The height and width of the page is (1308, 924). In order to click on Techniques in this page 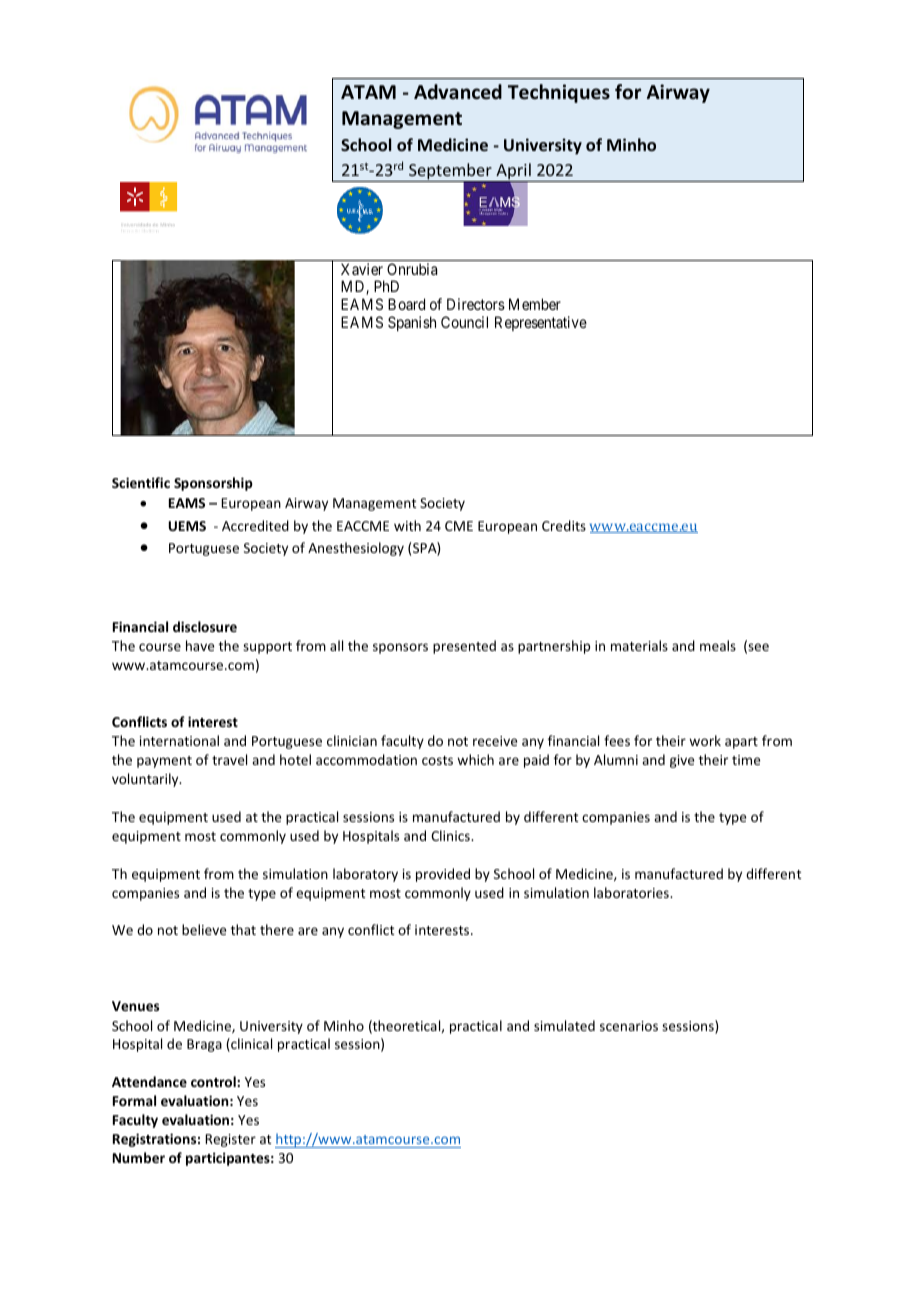, I will do `click(559, 93)`.
